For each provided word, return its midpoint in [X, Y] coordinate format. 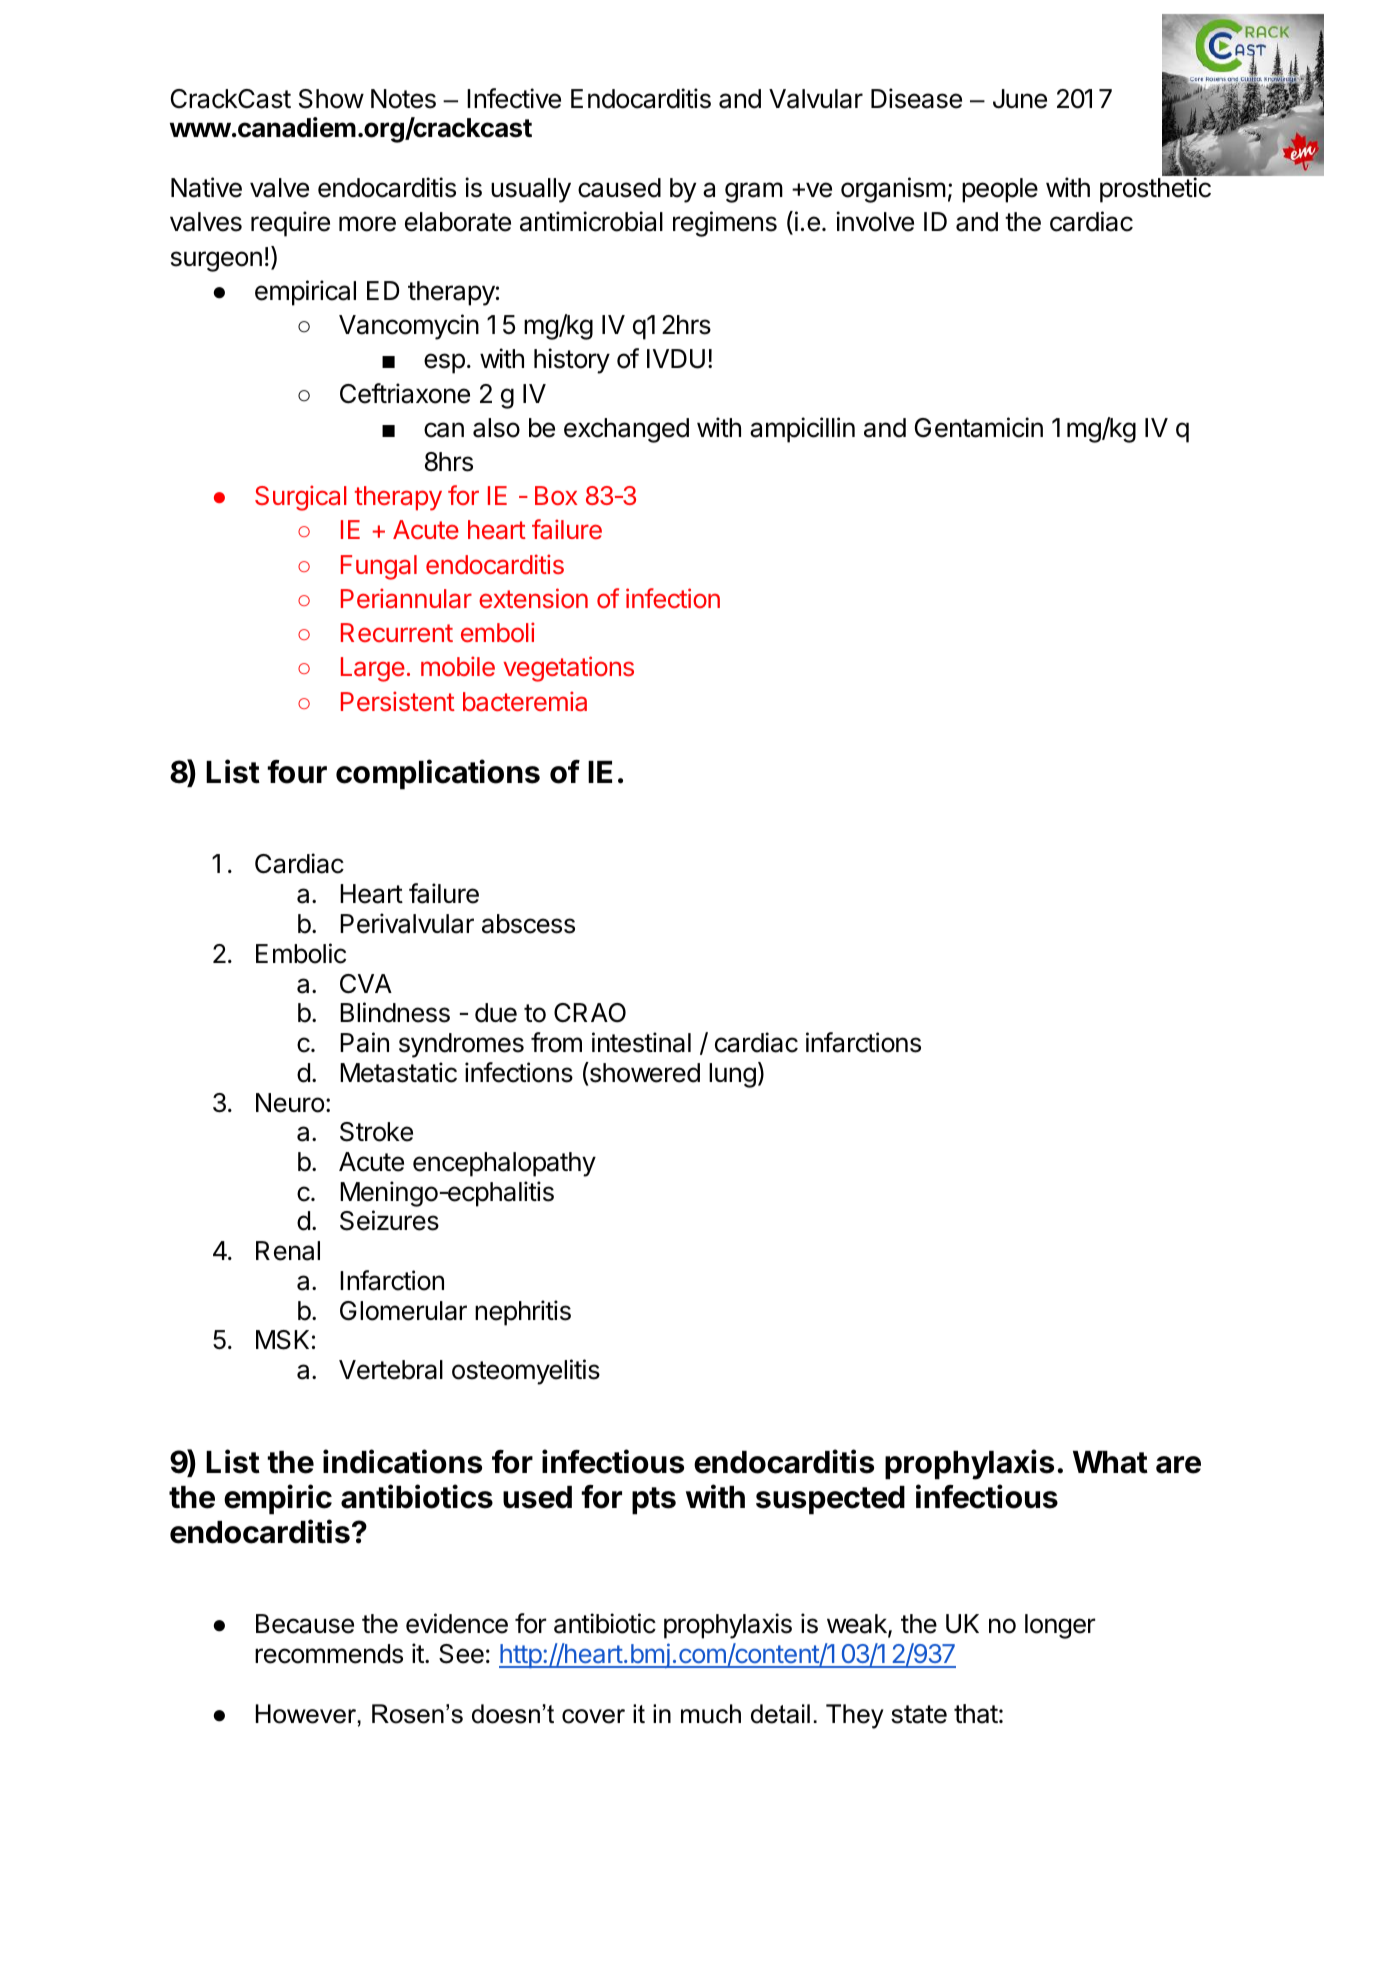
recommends [329, 1654]
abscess [528, 924]
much [711, 1714]
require [290, 224]
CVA [366, 984]
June [1020, 99]
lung [732, 1075]
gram [754, 192]
